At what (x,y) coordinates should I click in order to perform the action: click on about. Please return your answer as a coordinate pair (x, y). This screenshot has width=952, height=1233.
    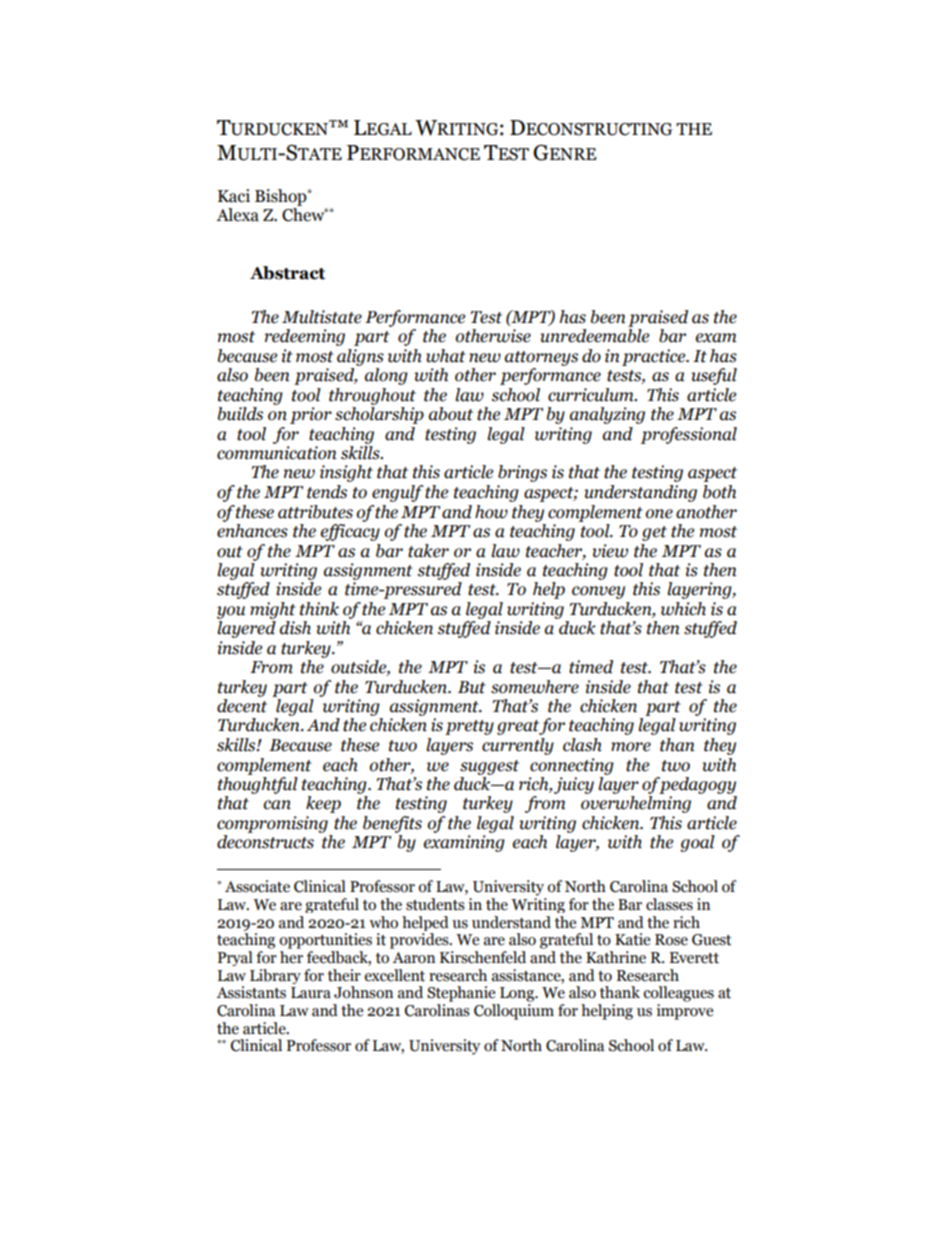
    Looking at the image, I should click on (451, 414).
